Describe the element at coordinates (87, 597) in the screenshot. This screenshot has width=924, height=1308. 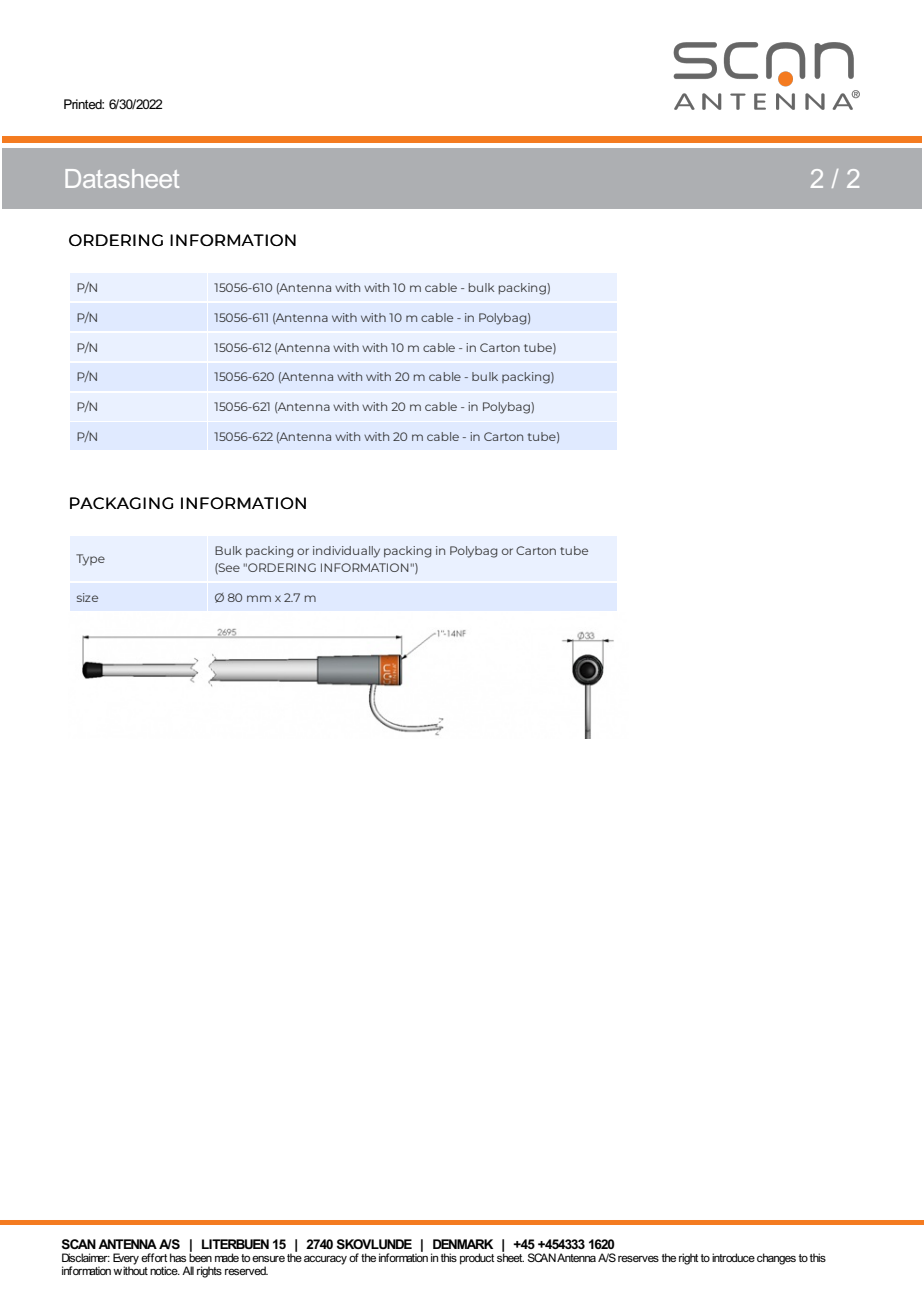
I see `size` at that location.
